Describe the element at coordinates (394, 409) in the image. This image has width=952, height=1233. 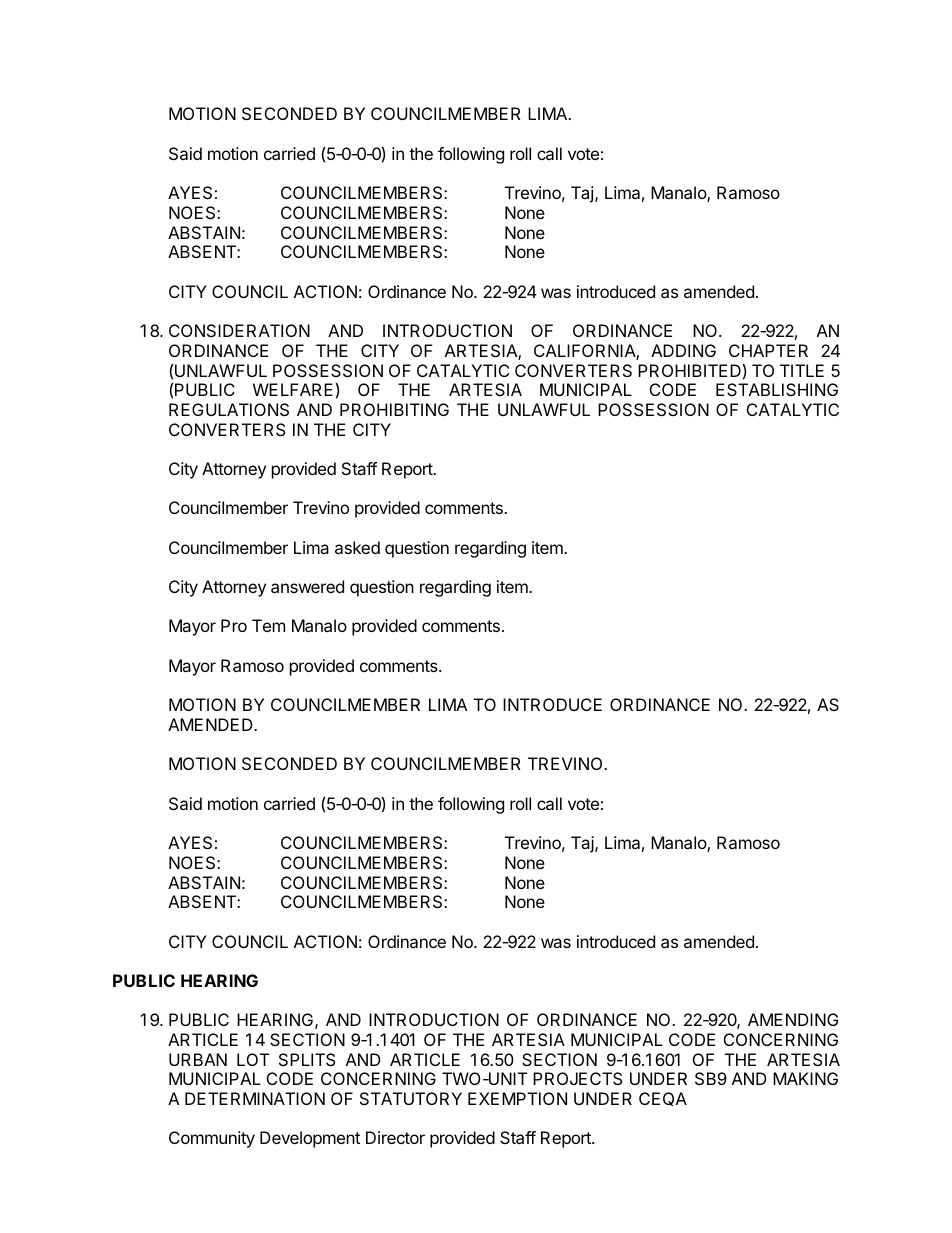
I see `PROHIBITING` at that location.
